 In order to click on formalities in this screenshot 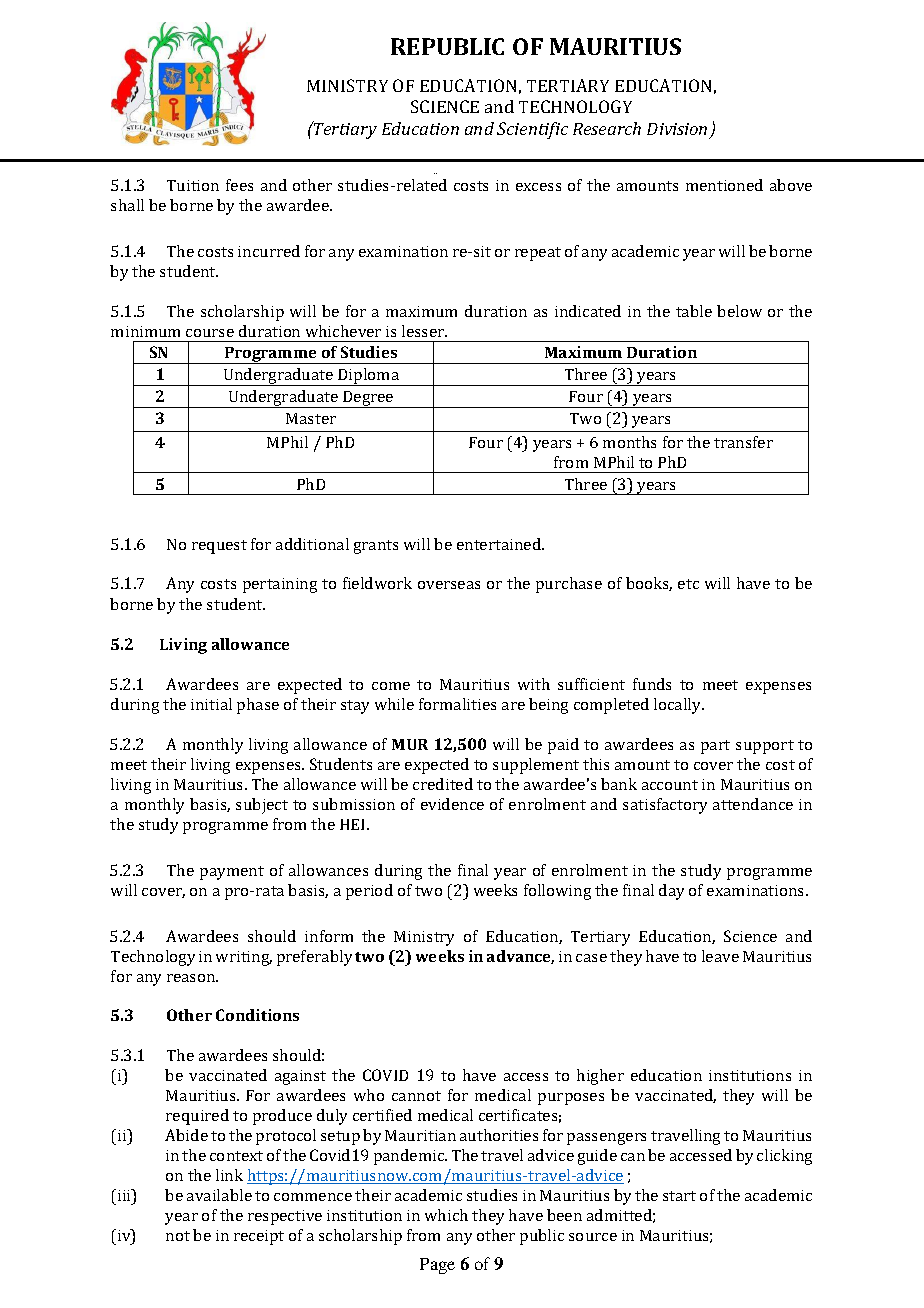, I will do `click(457, 704)`.
